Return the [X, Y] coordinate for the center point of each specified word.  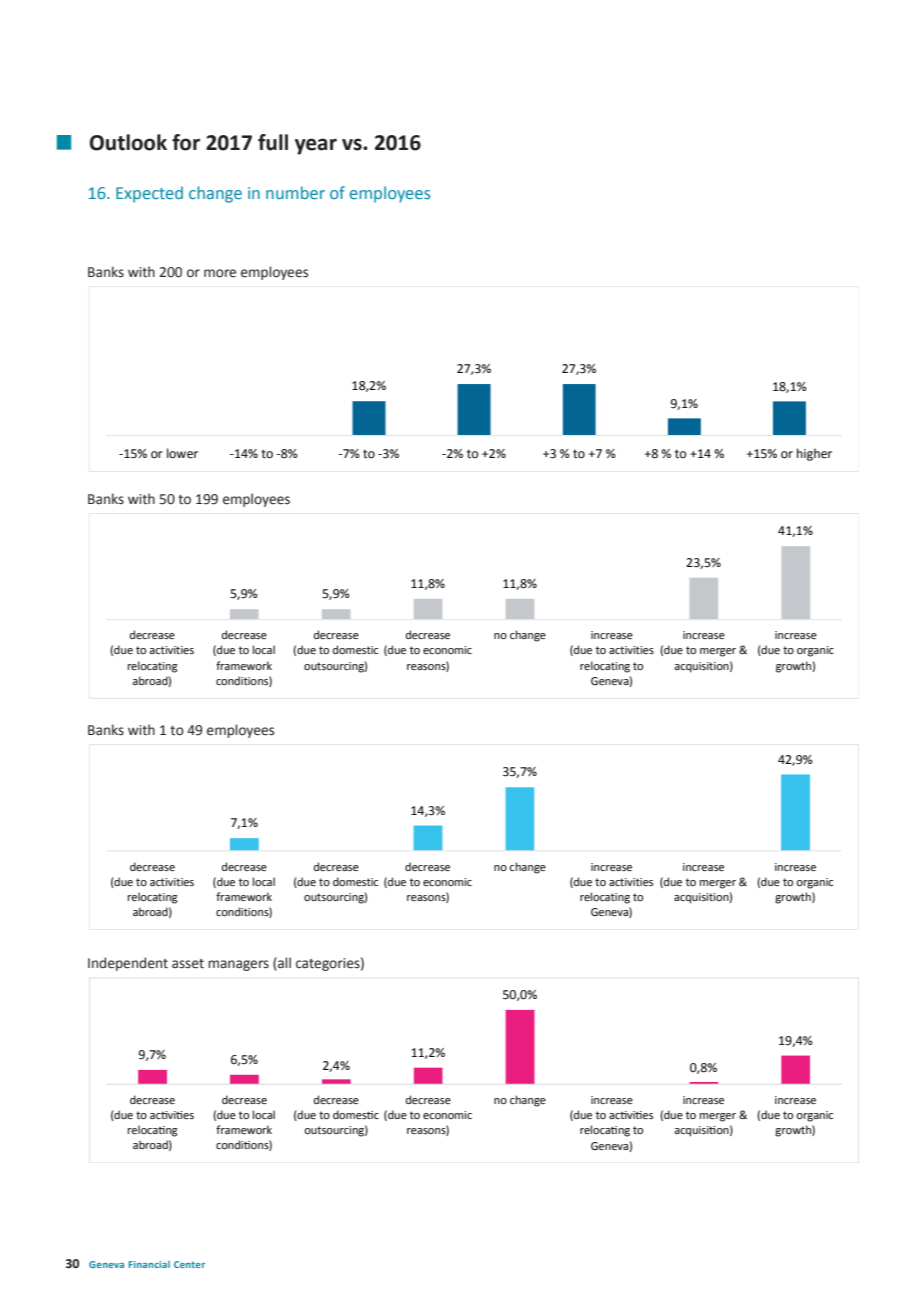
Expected [149, 194]
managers [238, 965]
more [220, 273]
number [295, 192]
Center [189, 1264]
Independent [128, 964]
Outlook [128, 142]
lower [182, 453]
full [273, 142]
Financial [149, 1264]
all [283, 964]
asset [188, 964]
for [186, 142]
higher [814, 454]
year [316, 146]
